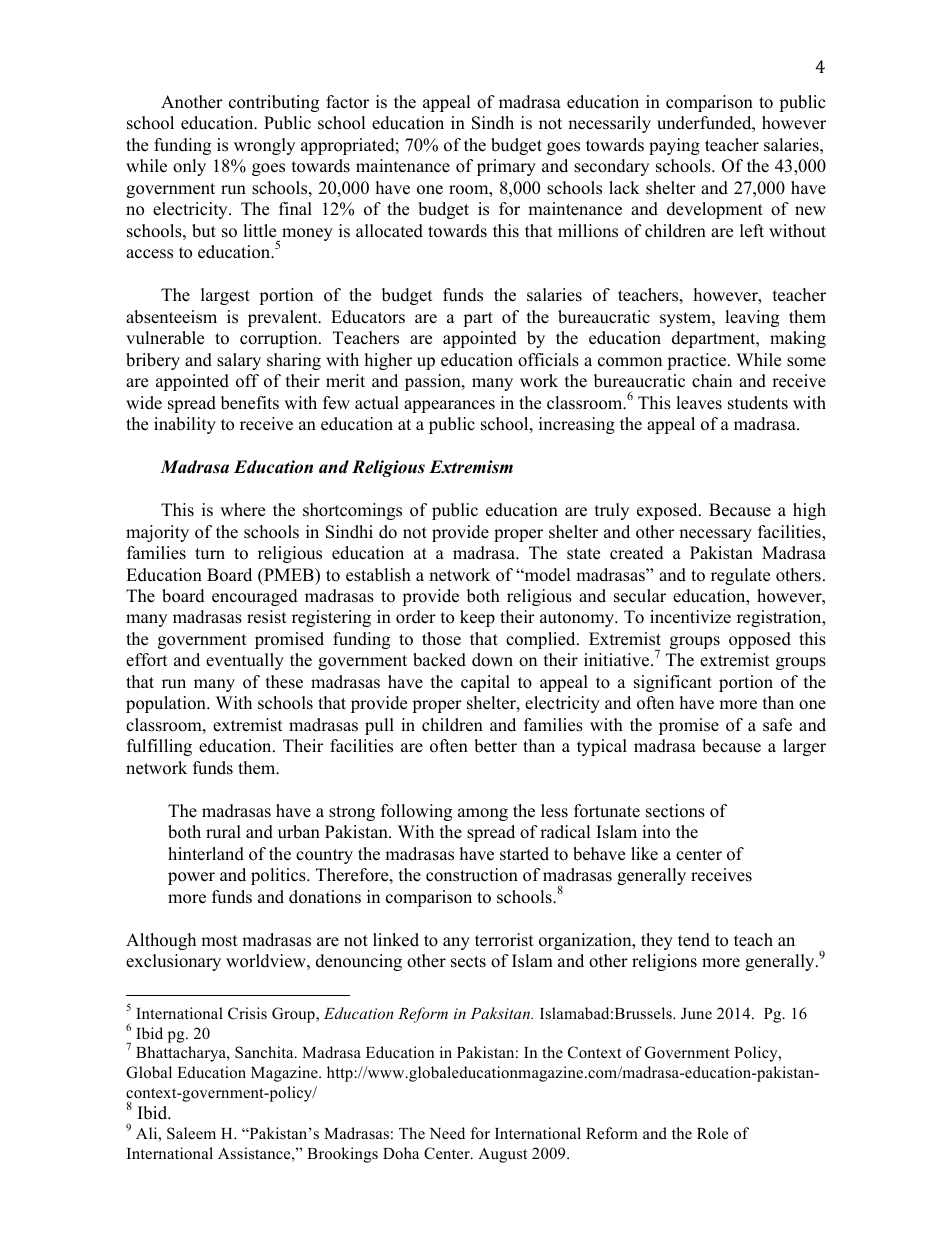  Describe the element at coordinates (264, 146) in the image. I see `wrongly` at that location.
